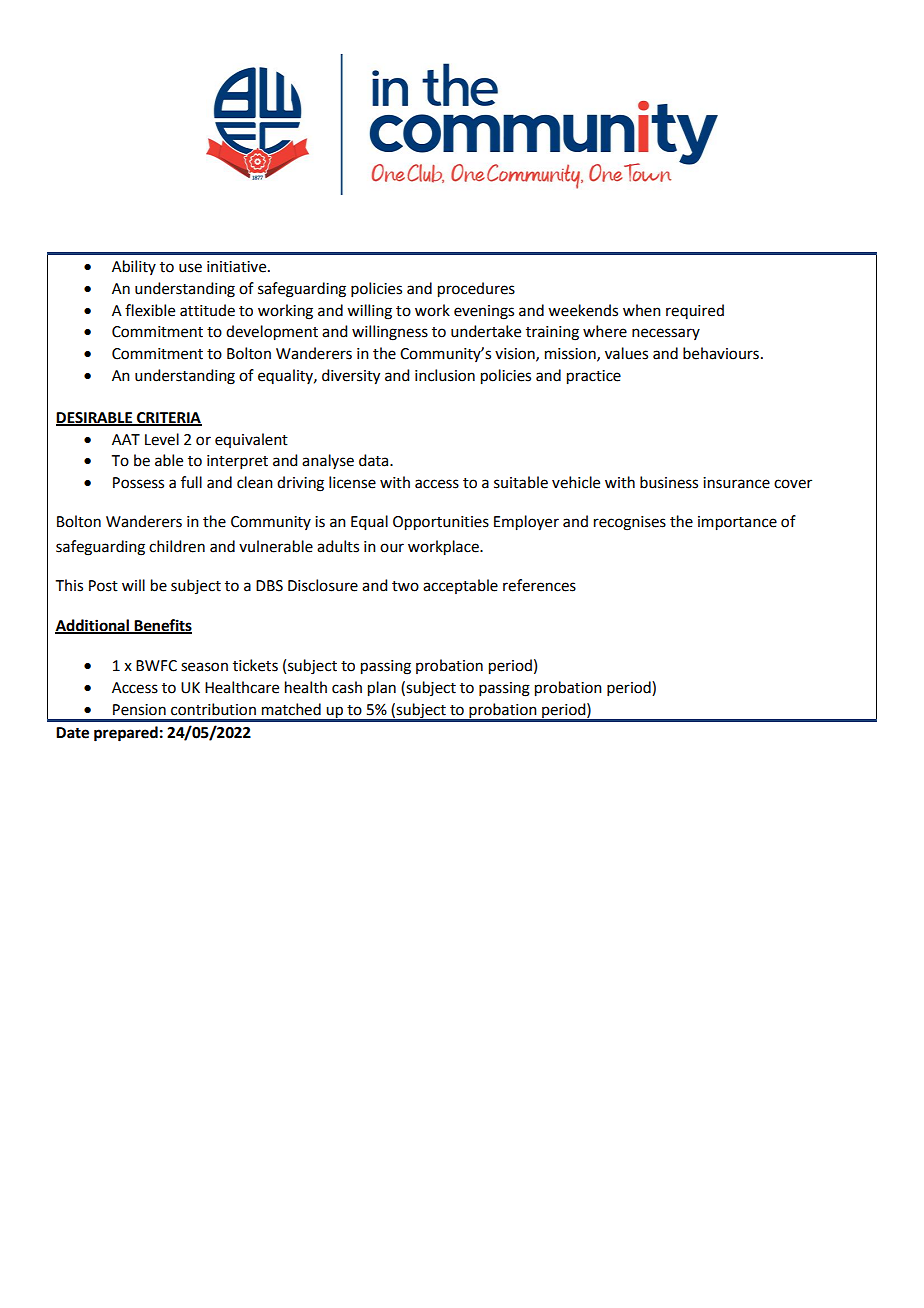  What do you see at coordinates (139, 710) in the screenshot?
I see `Pension` at bounding box center [139, 710].
